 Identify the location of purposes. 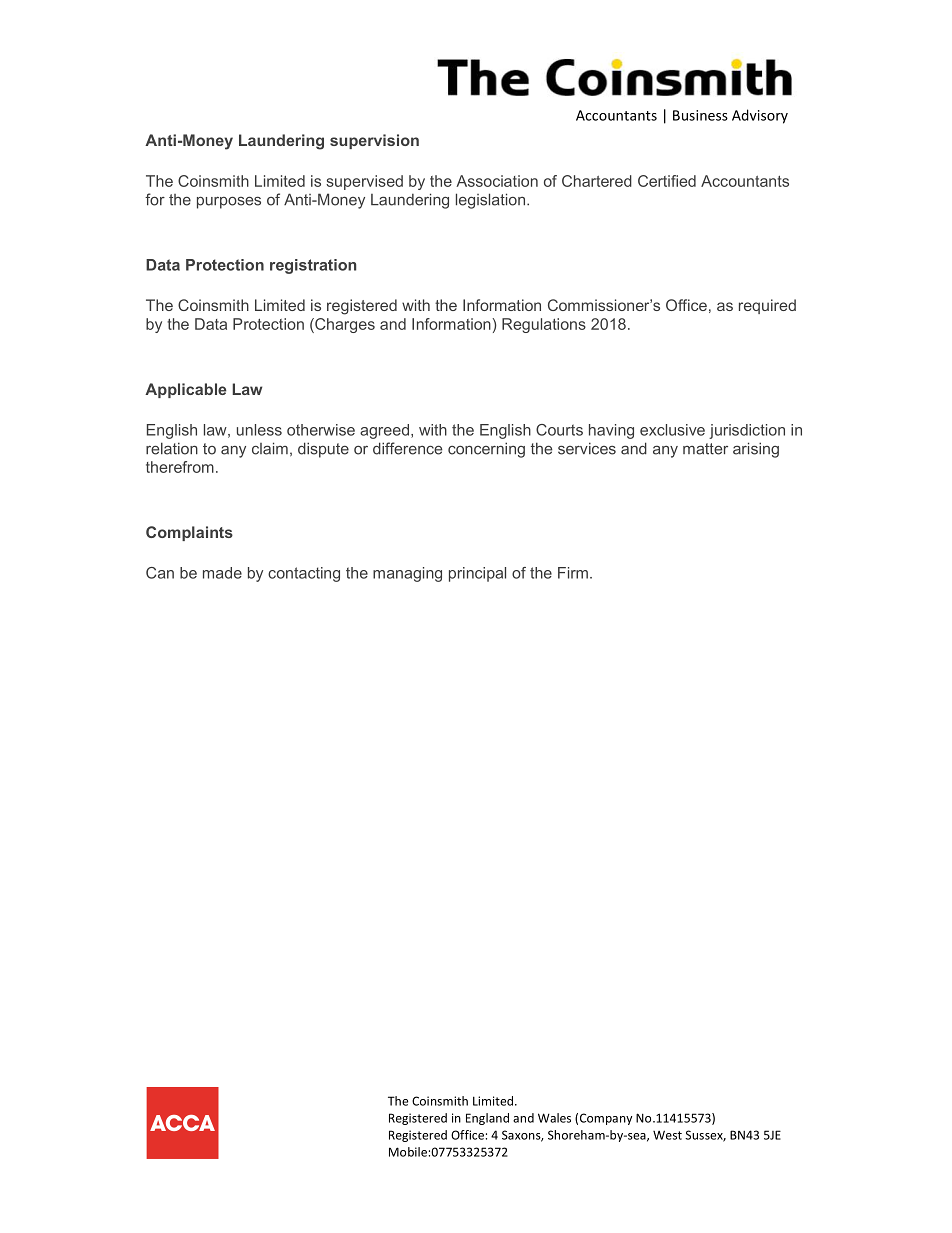
(229, 202).
